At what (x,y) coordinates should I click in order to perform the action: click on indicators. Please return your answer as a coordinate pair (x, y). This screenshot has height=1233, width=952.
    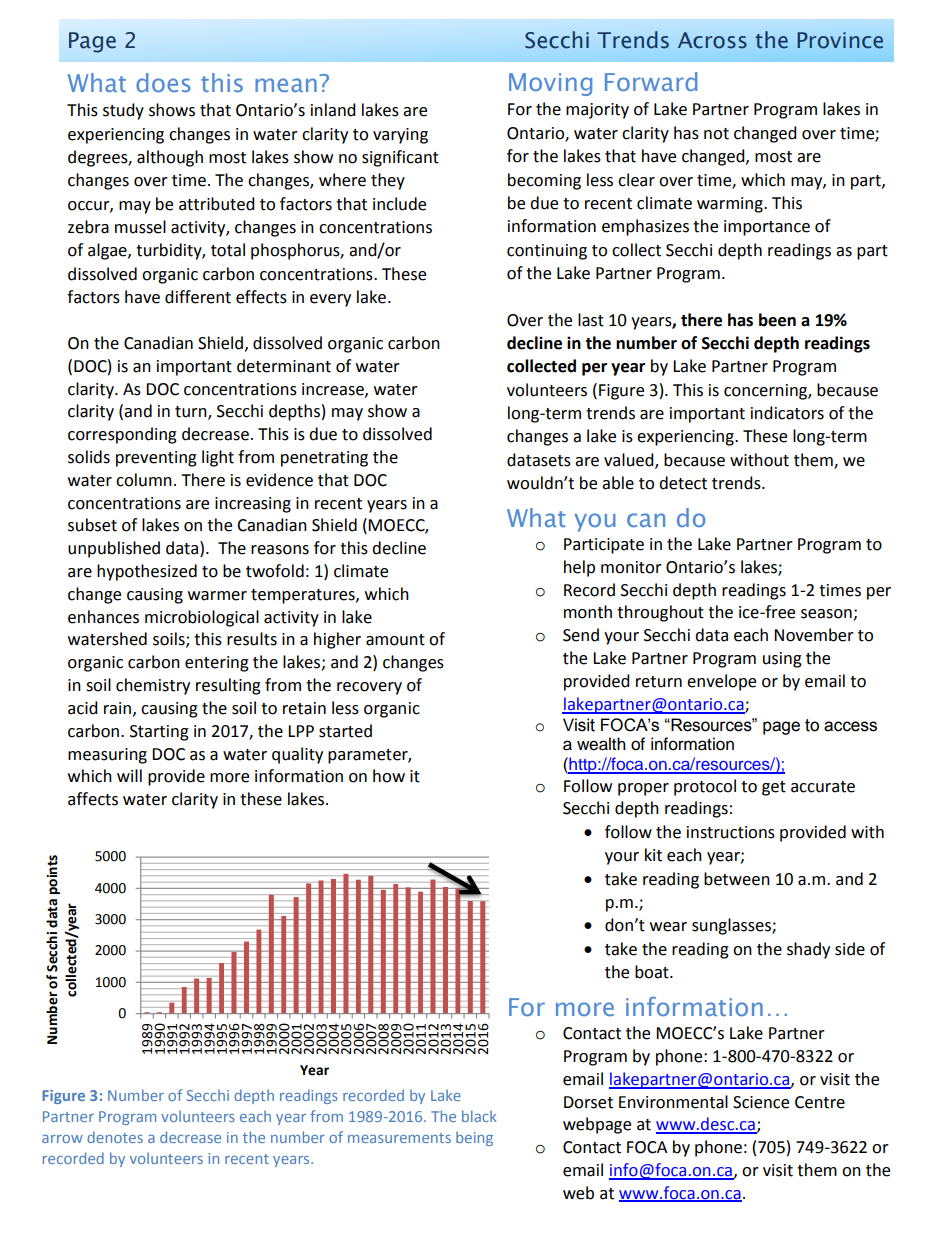
    Looking at the image, I should click on (787, 413).
